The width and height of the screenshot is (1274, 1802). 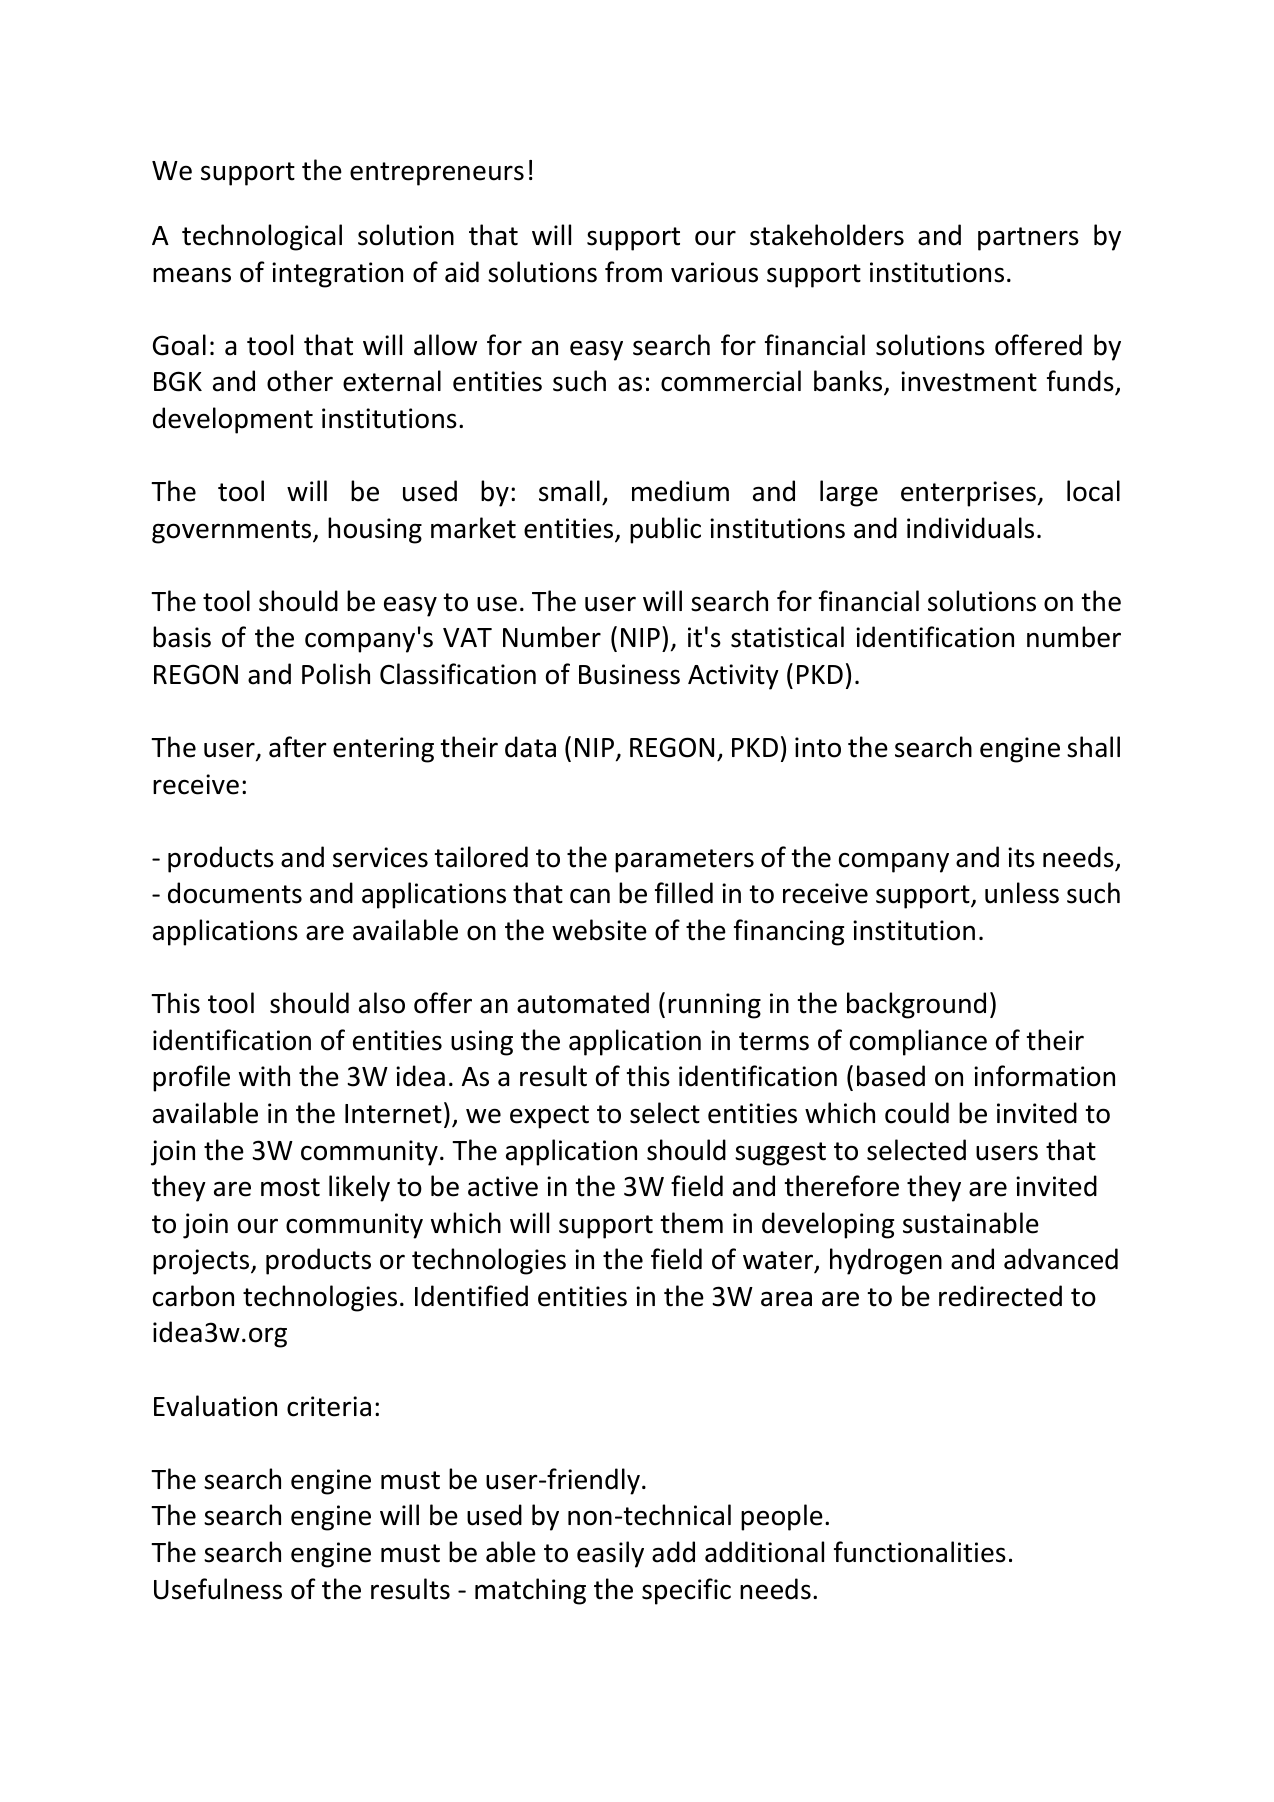 What do you see at coordinates (218, 1589) in the screenshot?
I see `Usefulness` at bounding box center [218, 1589].
